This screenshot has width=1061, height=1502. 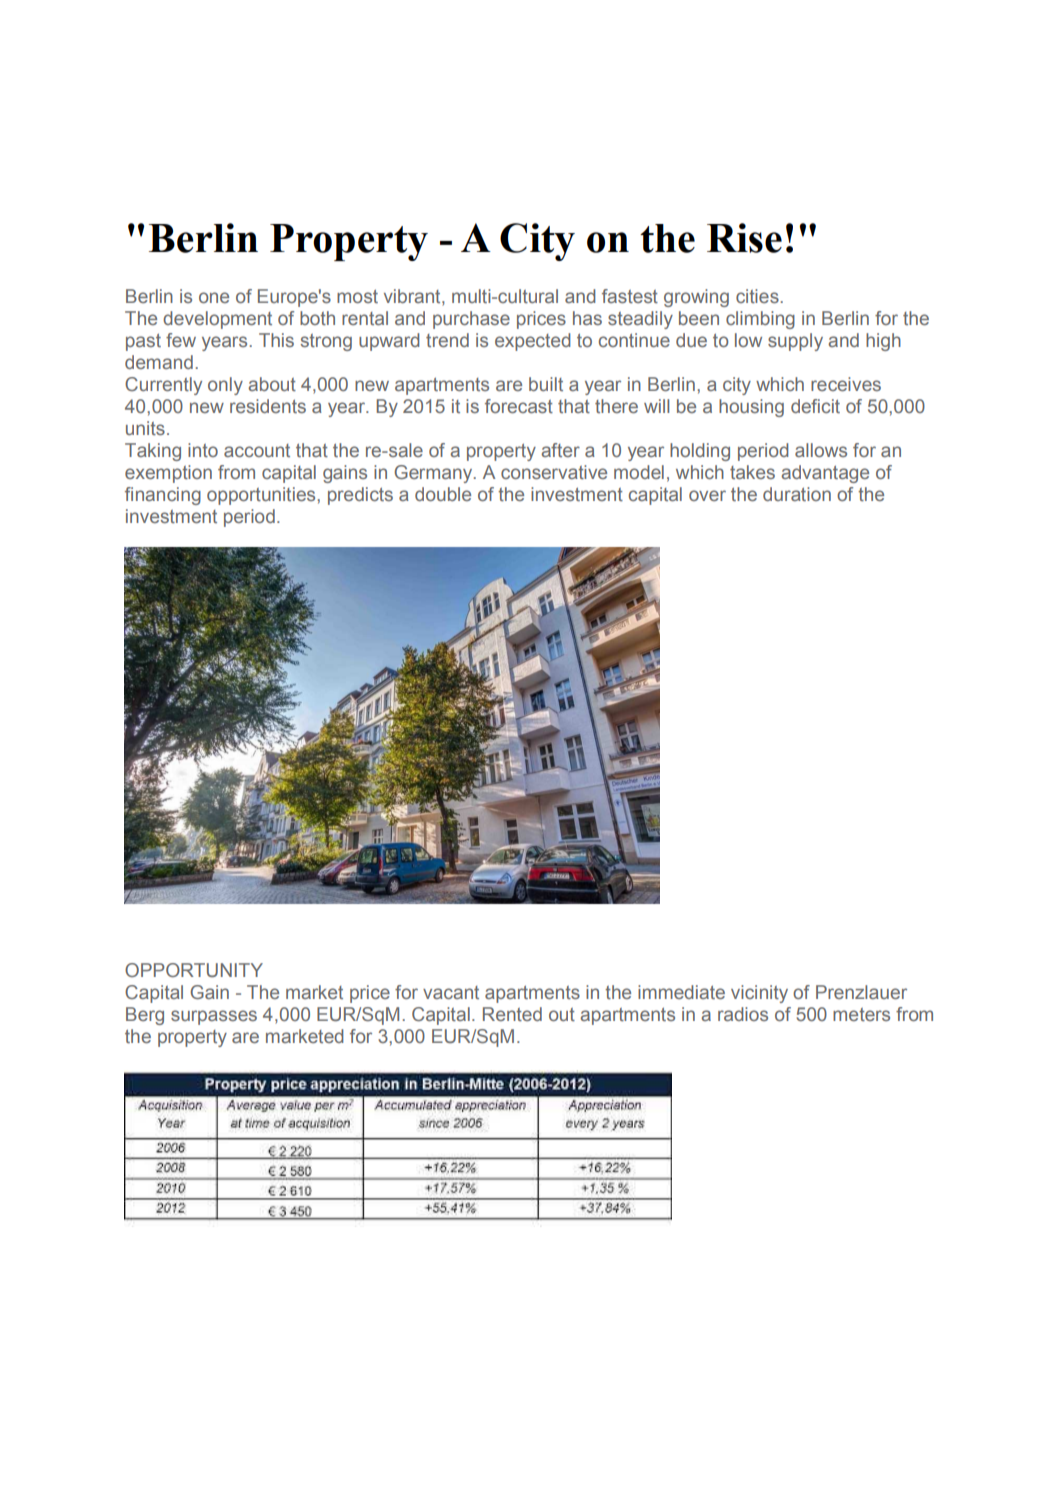 I want to click on duration, so click(x=797, y=494).
